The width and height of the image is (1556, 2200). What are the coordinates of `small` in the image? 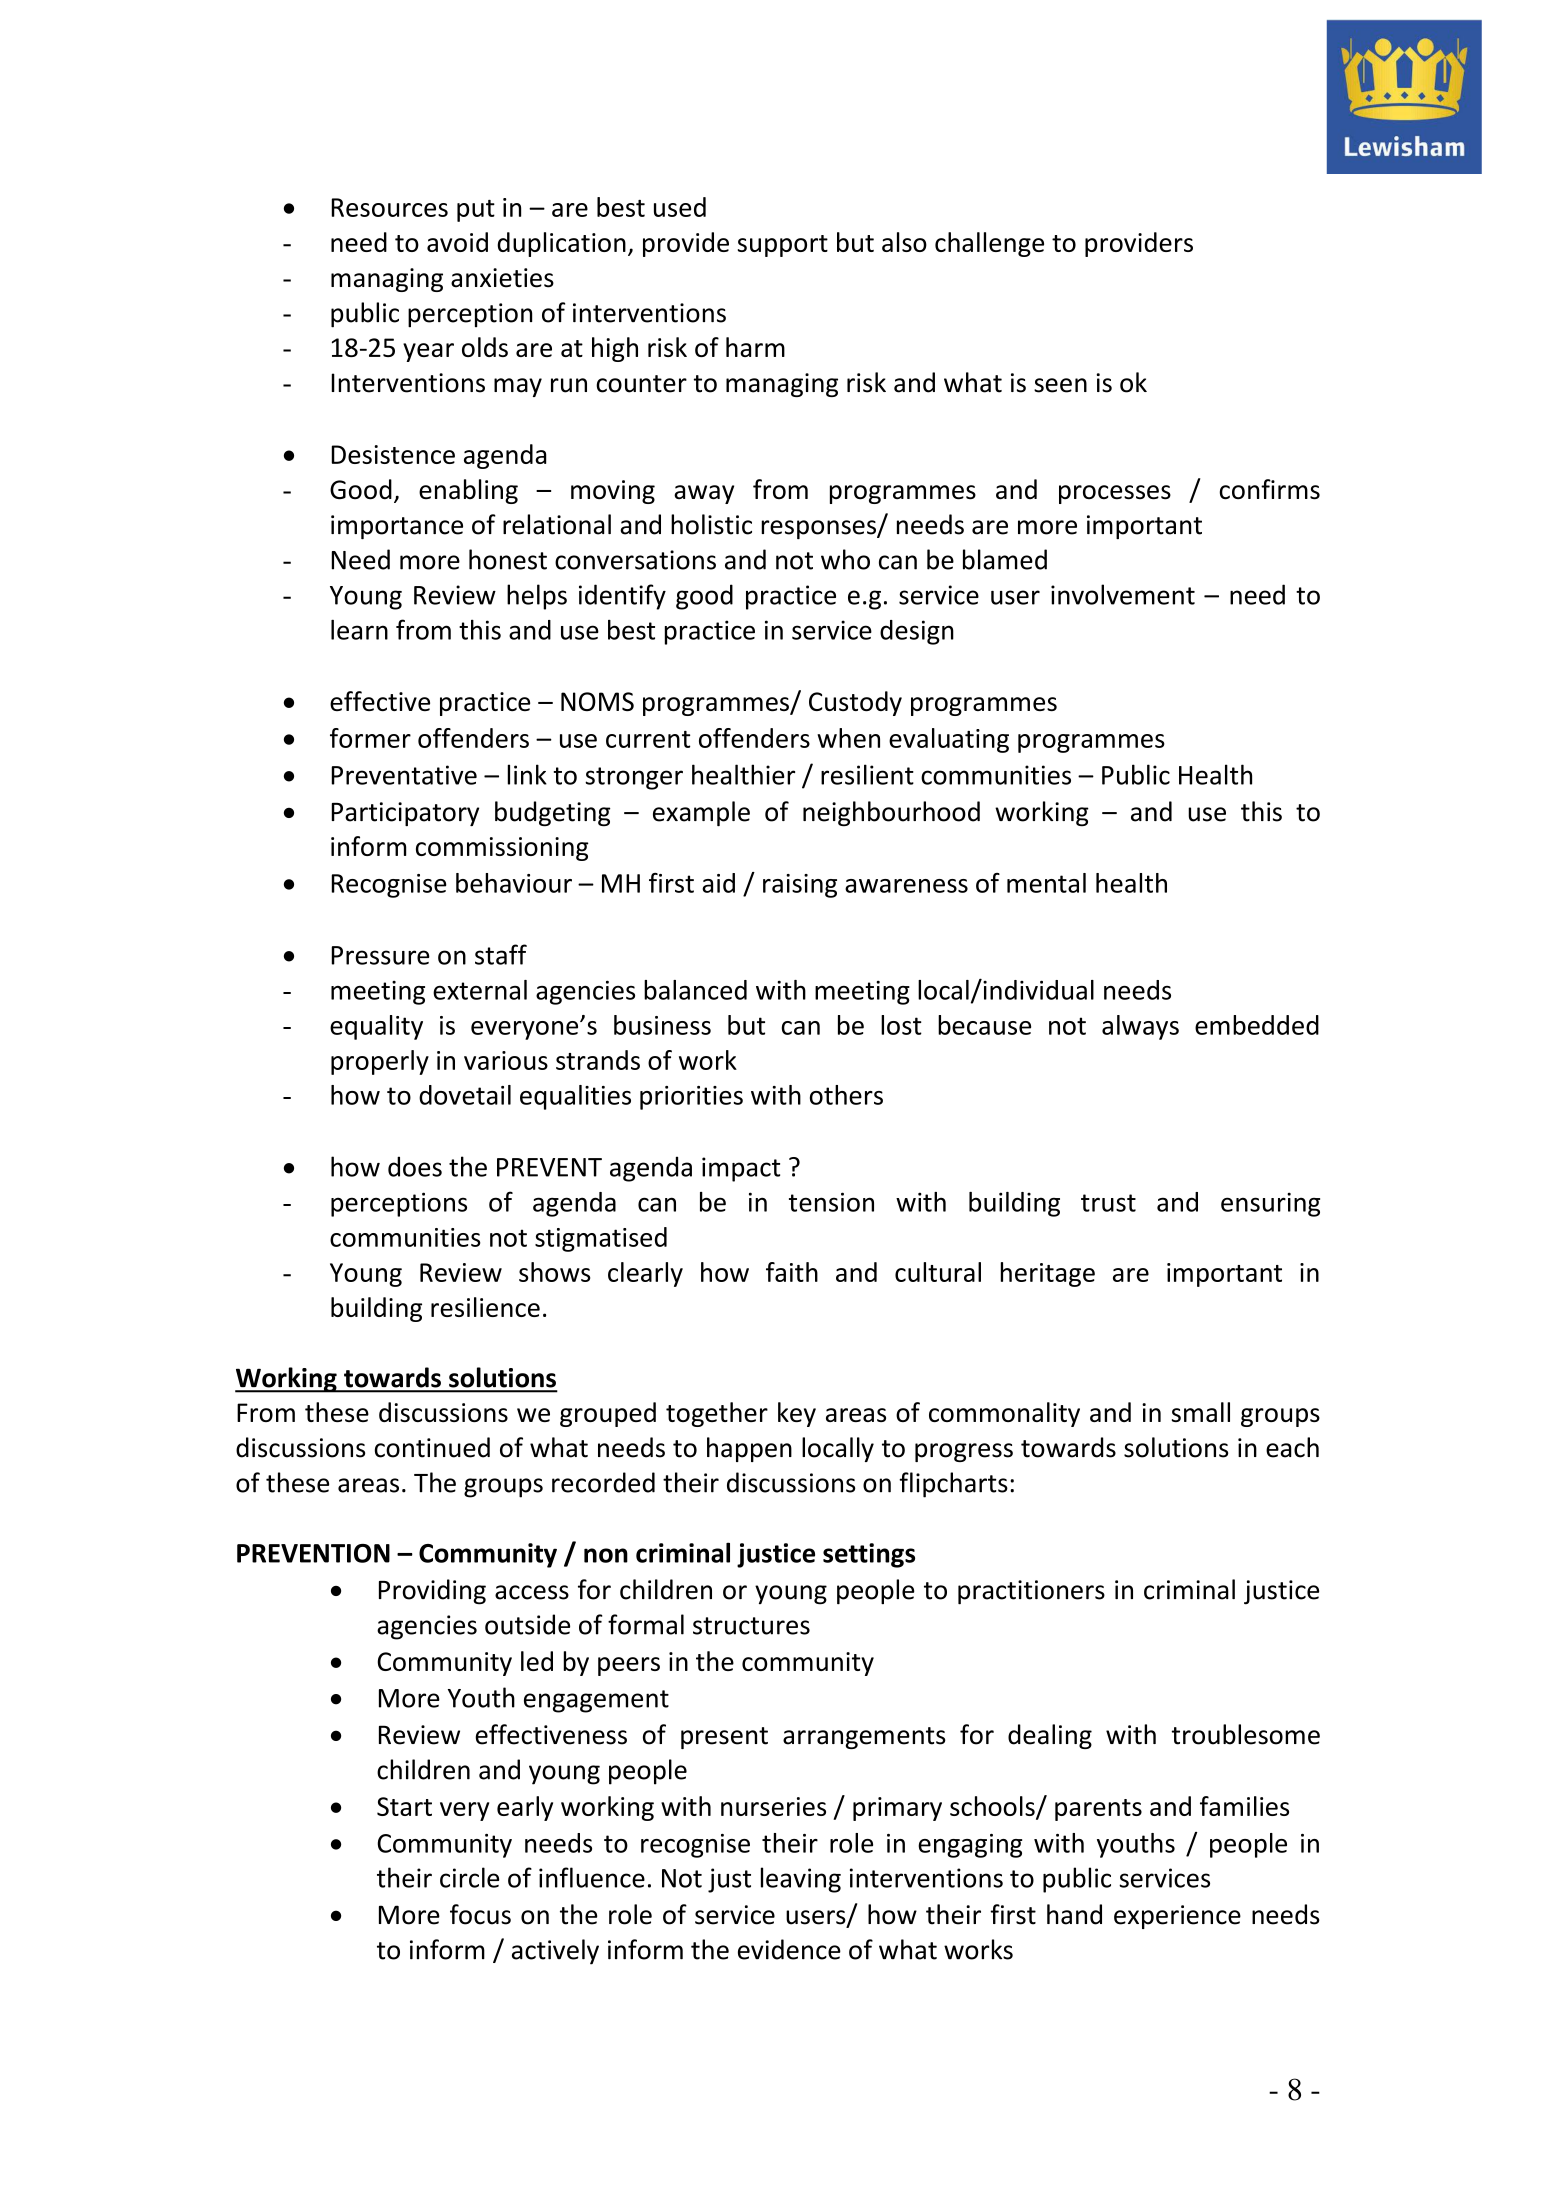 It's located at (1201, 1412).
